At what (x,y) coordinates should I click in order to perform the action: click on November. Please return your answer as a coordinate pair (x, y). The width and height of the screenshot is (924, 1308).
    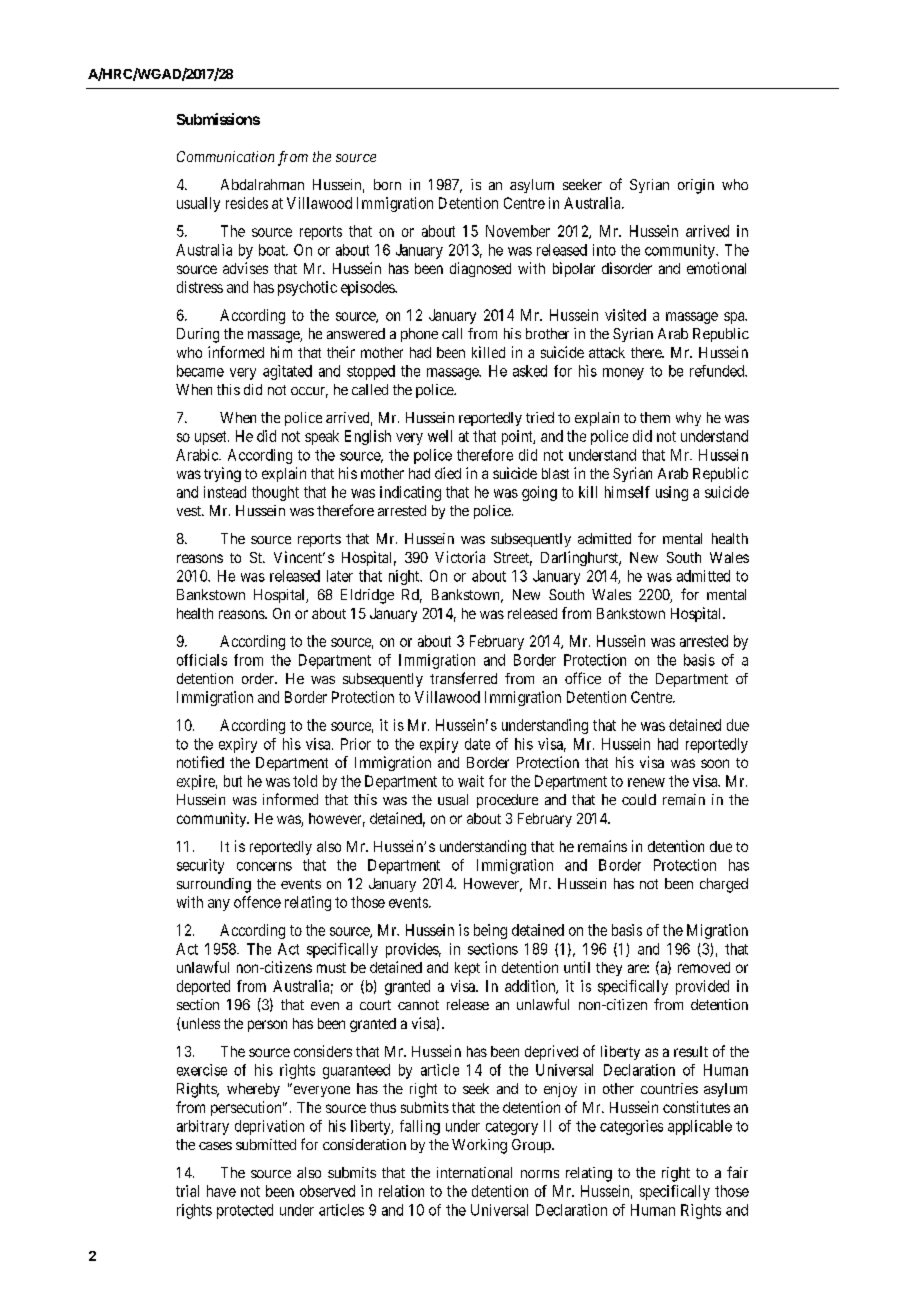
    Looking at the image, I should click on (518, 231).
